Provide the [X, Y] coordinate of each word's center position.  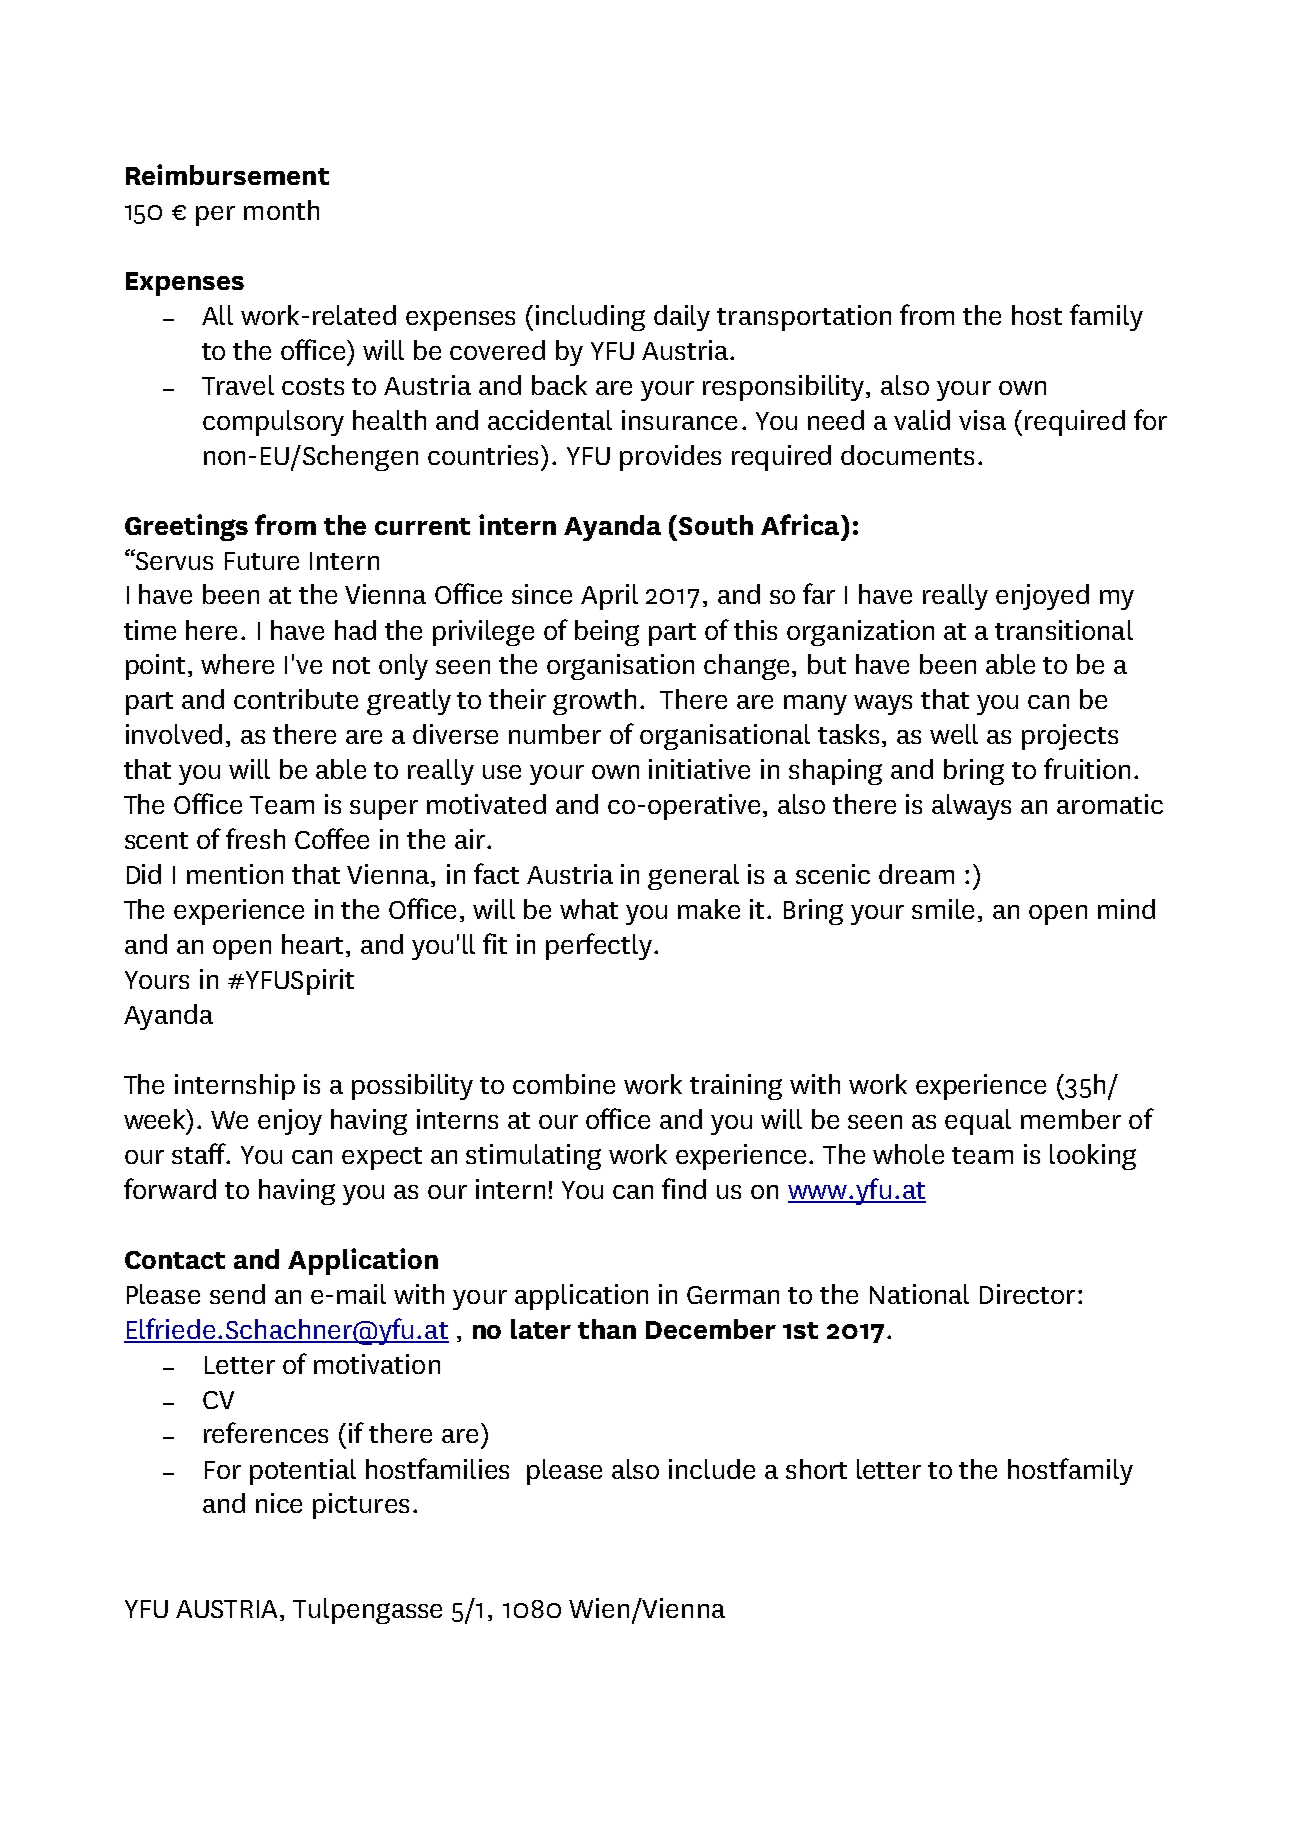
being [607, 633]
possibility [412, 1087]
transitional [1064, 630]
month [281, 210]
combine [564, 1084]
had [355, 630]
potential [303, 1472]
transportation [804, 318]
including [590, 318]
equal [978, 1122]
